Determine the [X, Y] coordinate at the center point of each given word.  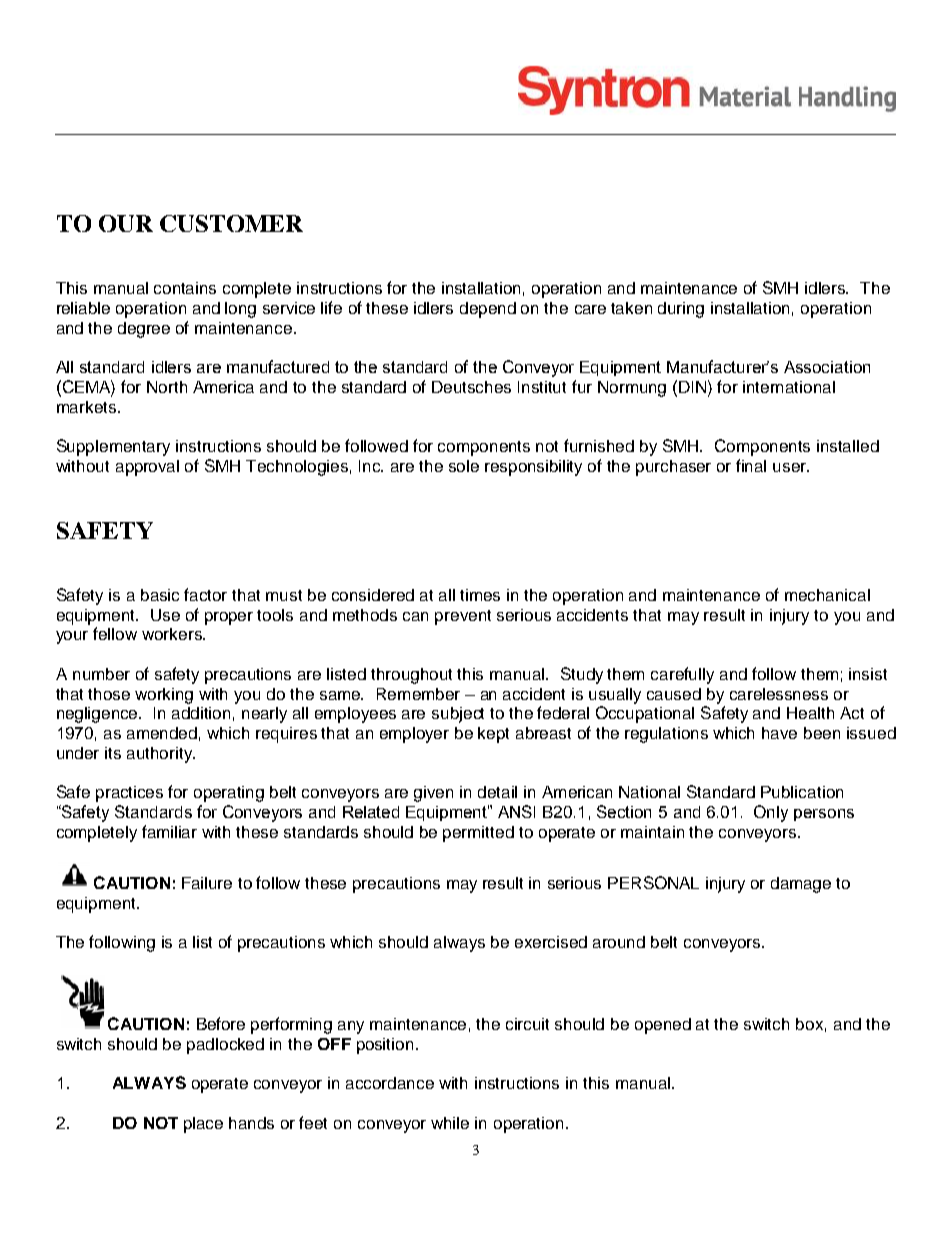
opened [663, 1026]
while [450, 1123]
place [203, 1125]
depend [488, 310]
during [681, 310]
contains [185, 288]
